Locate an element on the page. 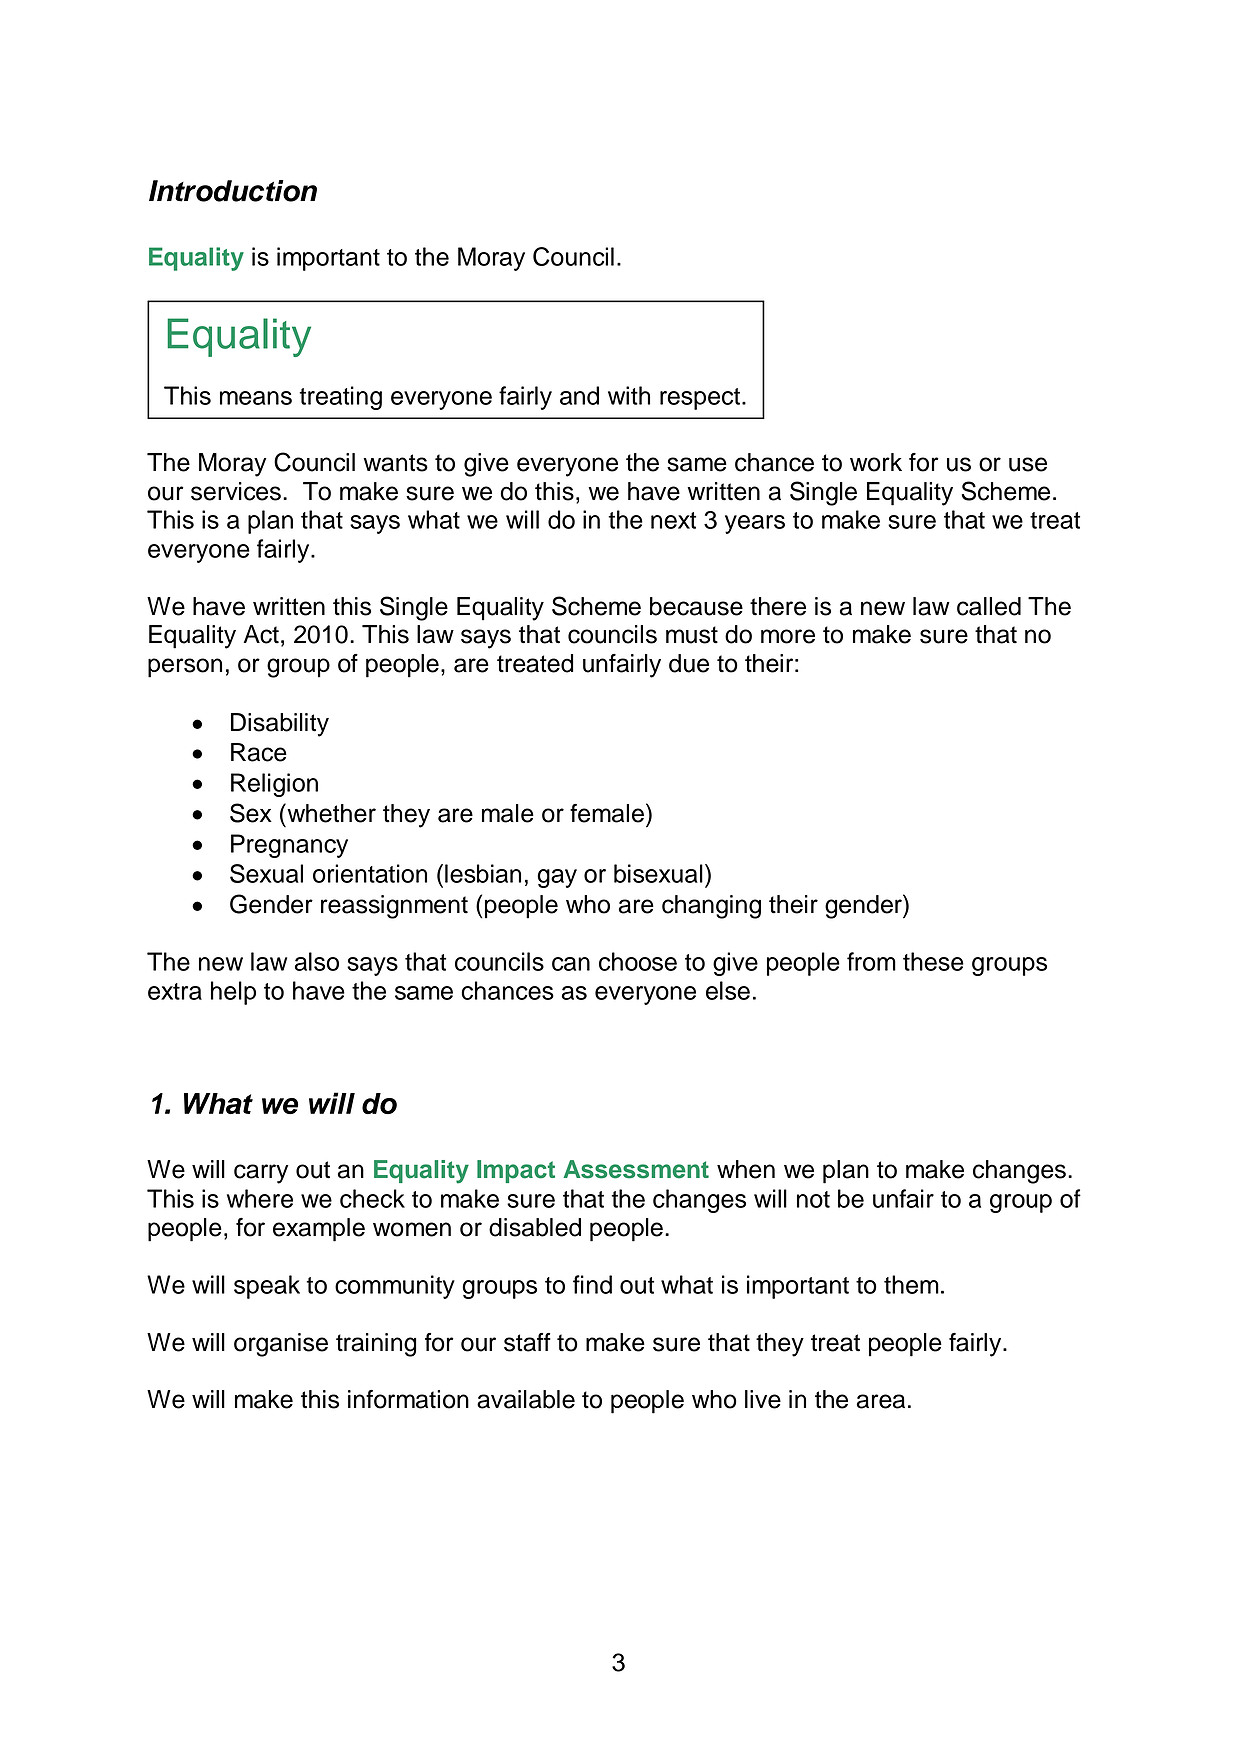  person is located at coordinates (185, 668).
